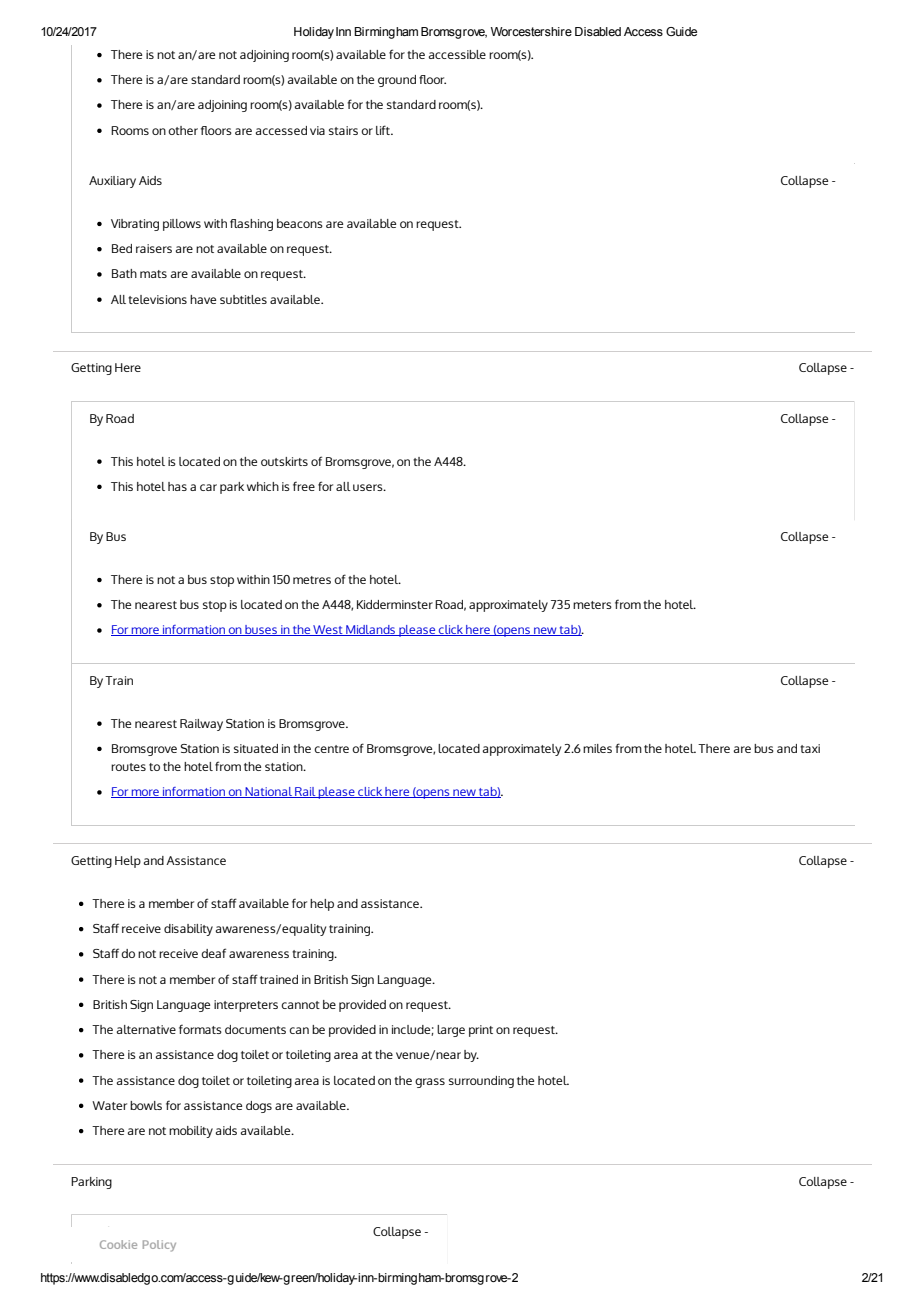  I want to click on Policy, so click(159, 1246).
